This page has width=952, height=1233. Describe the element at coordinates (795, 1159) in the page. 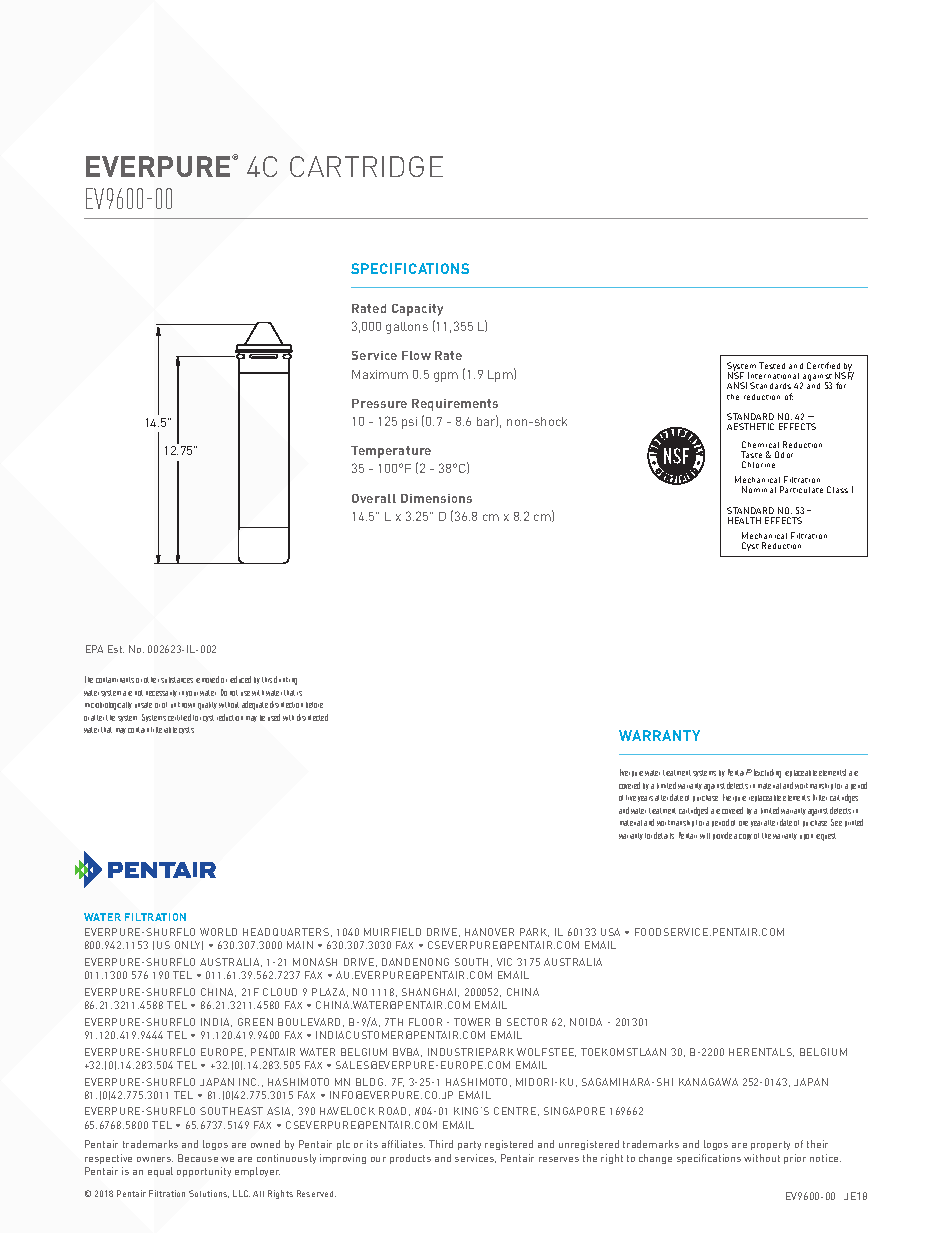

I see `prior` at that location.
